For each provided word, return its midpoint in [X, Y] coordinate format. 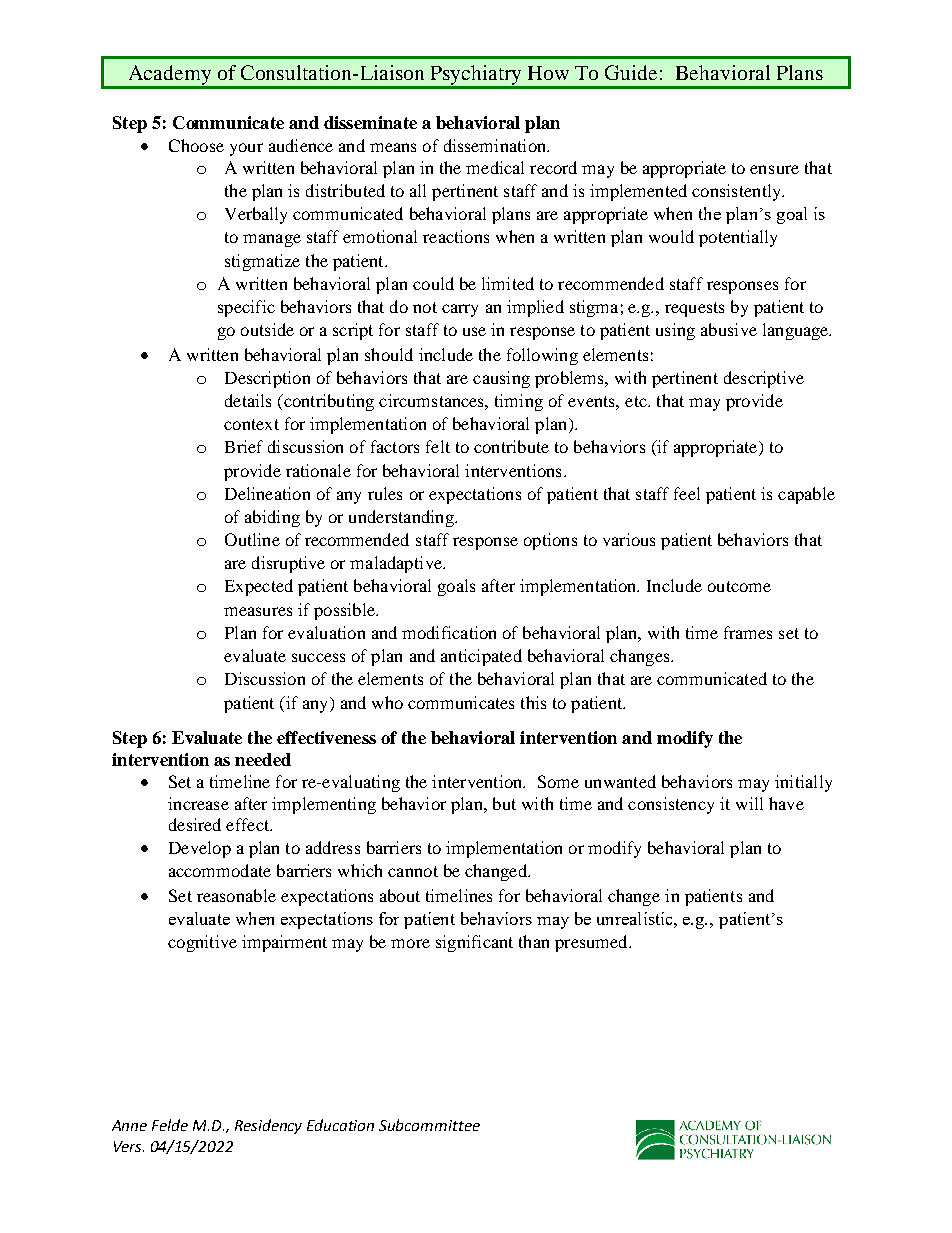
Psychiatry [476, 76]
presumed [592, 943]
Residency [268, 1126]
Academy [170, 76]
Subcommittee [429, 1125]
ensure [774, 169]
